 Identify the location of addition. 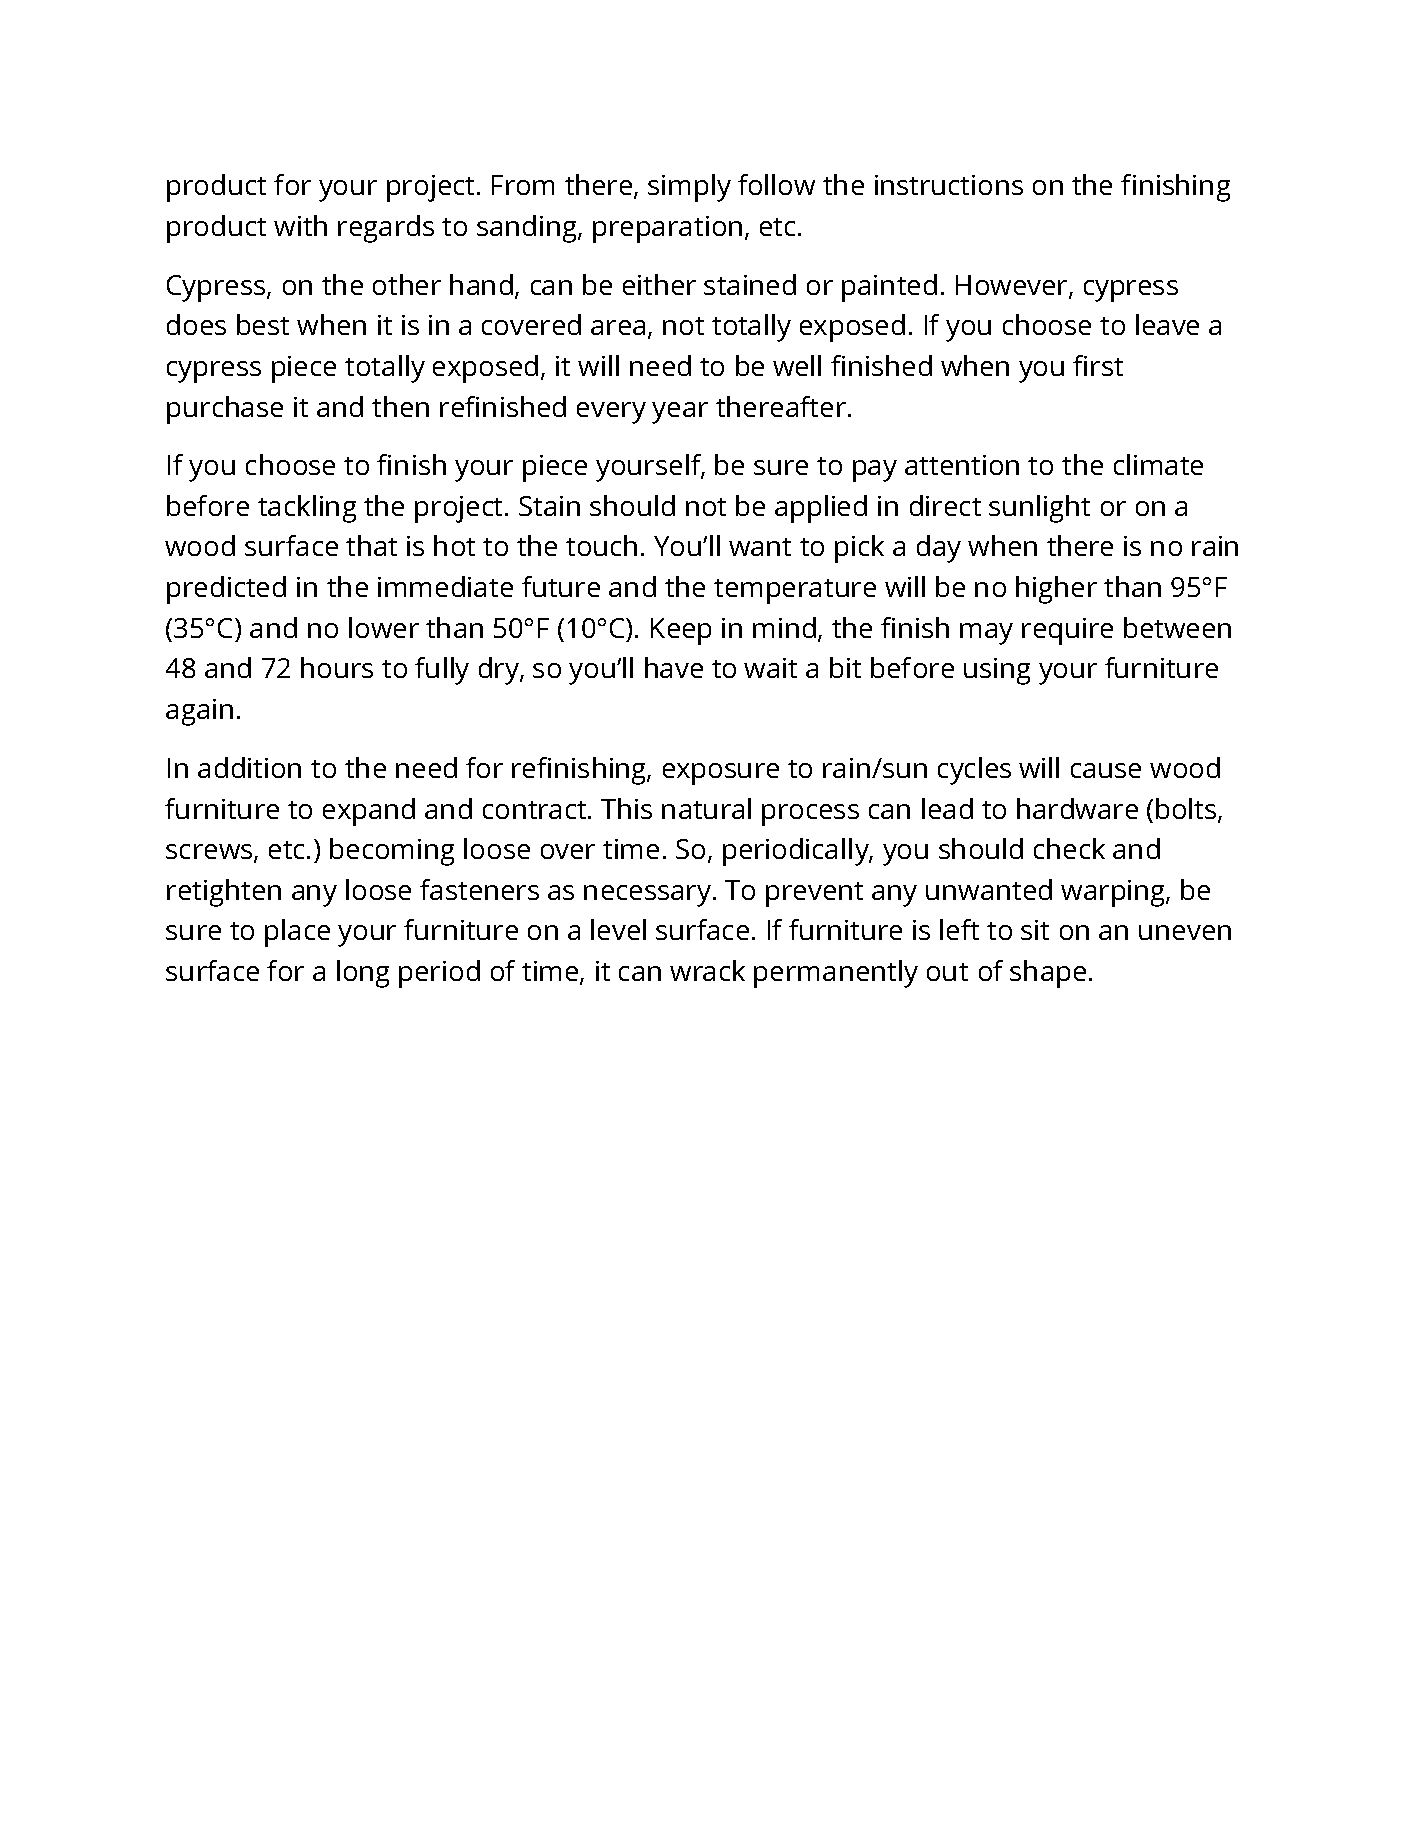
(249, 767).
